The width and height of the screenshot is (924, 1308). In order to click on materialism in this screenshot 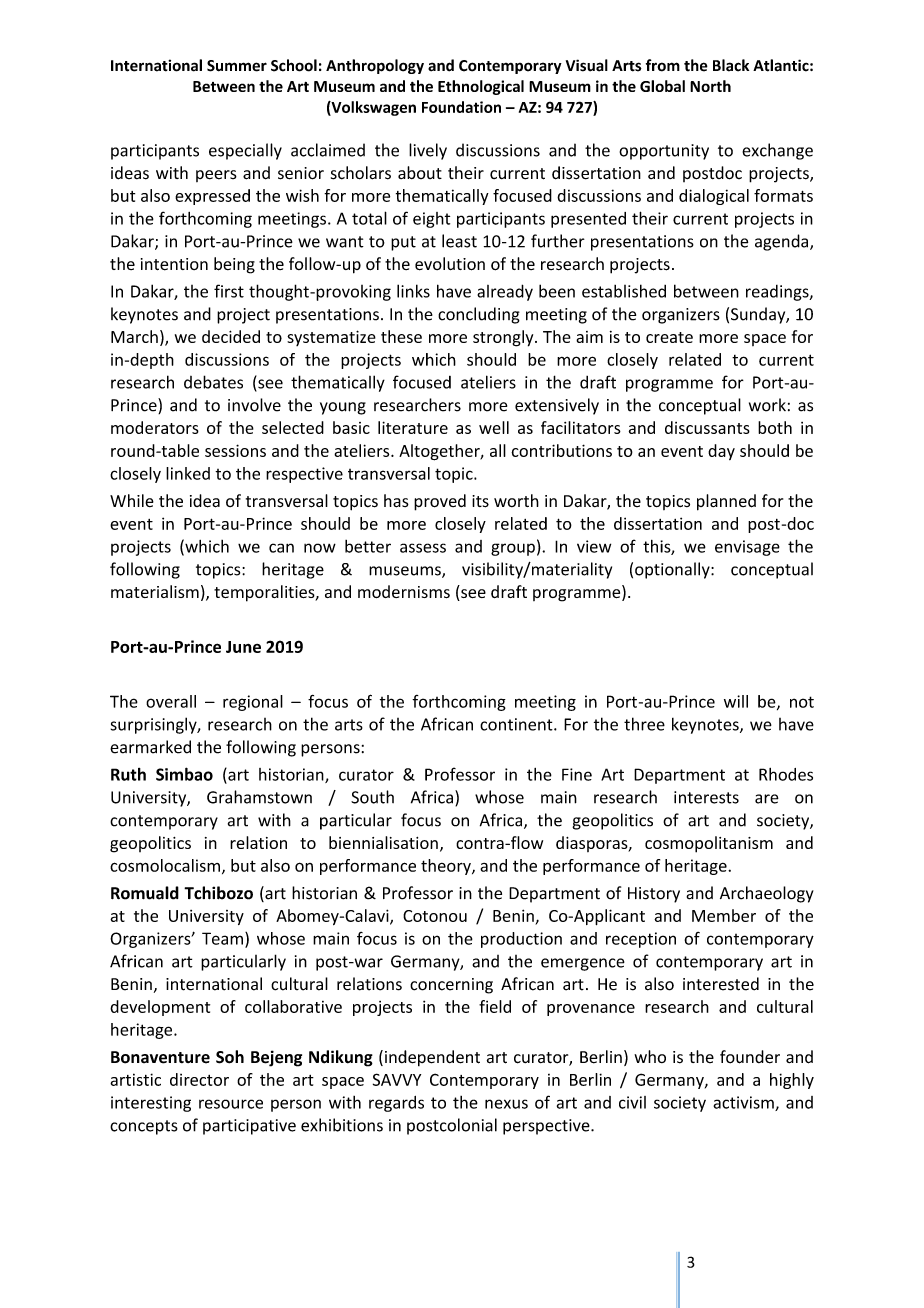, I will do `click(155, 591)`.
